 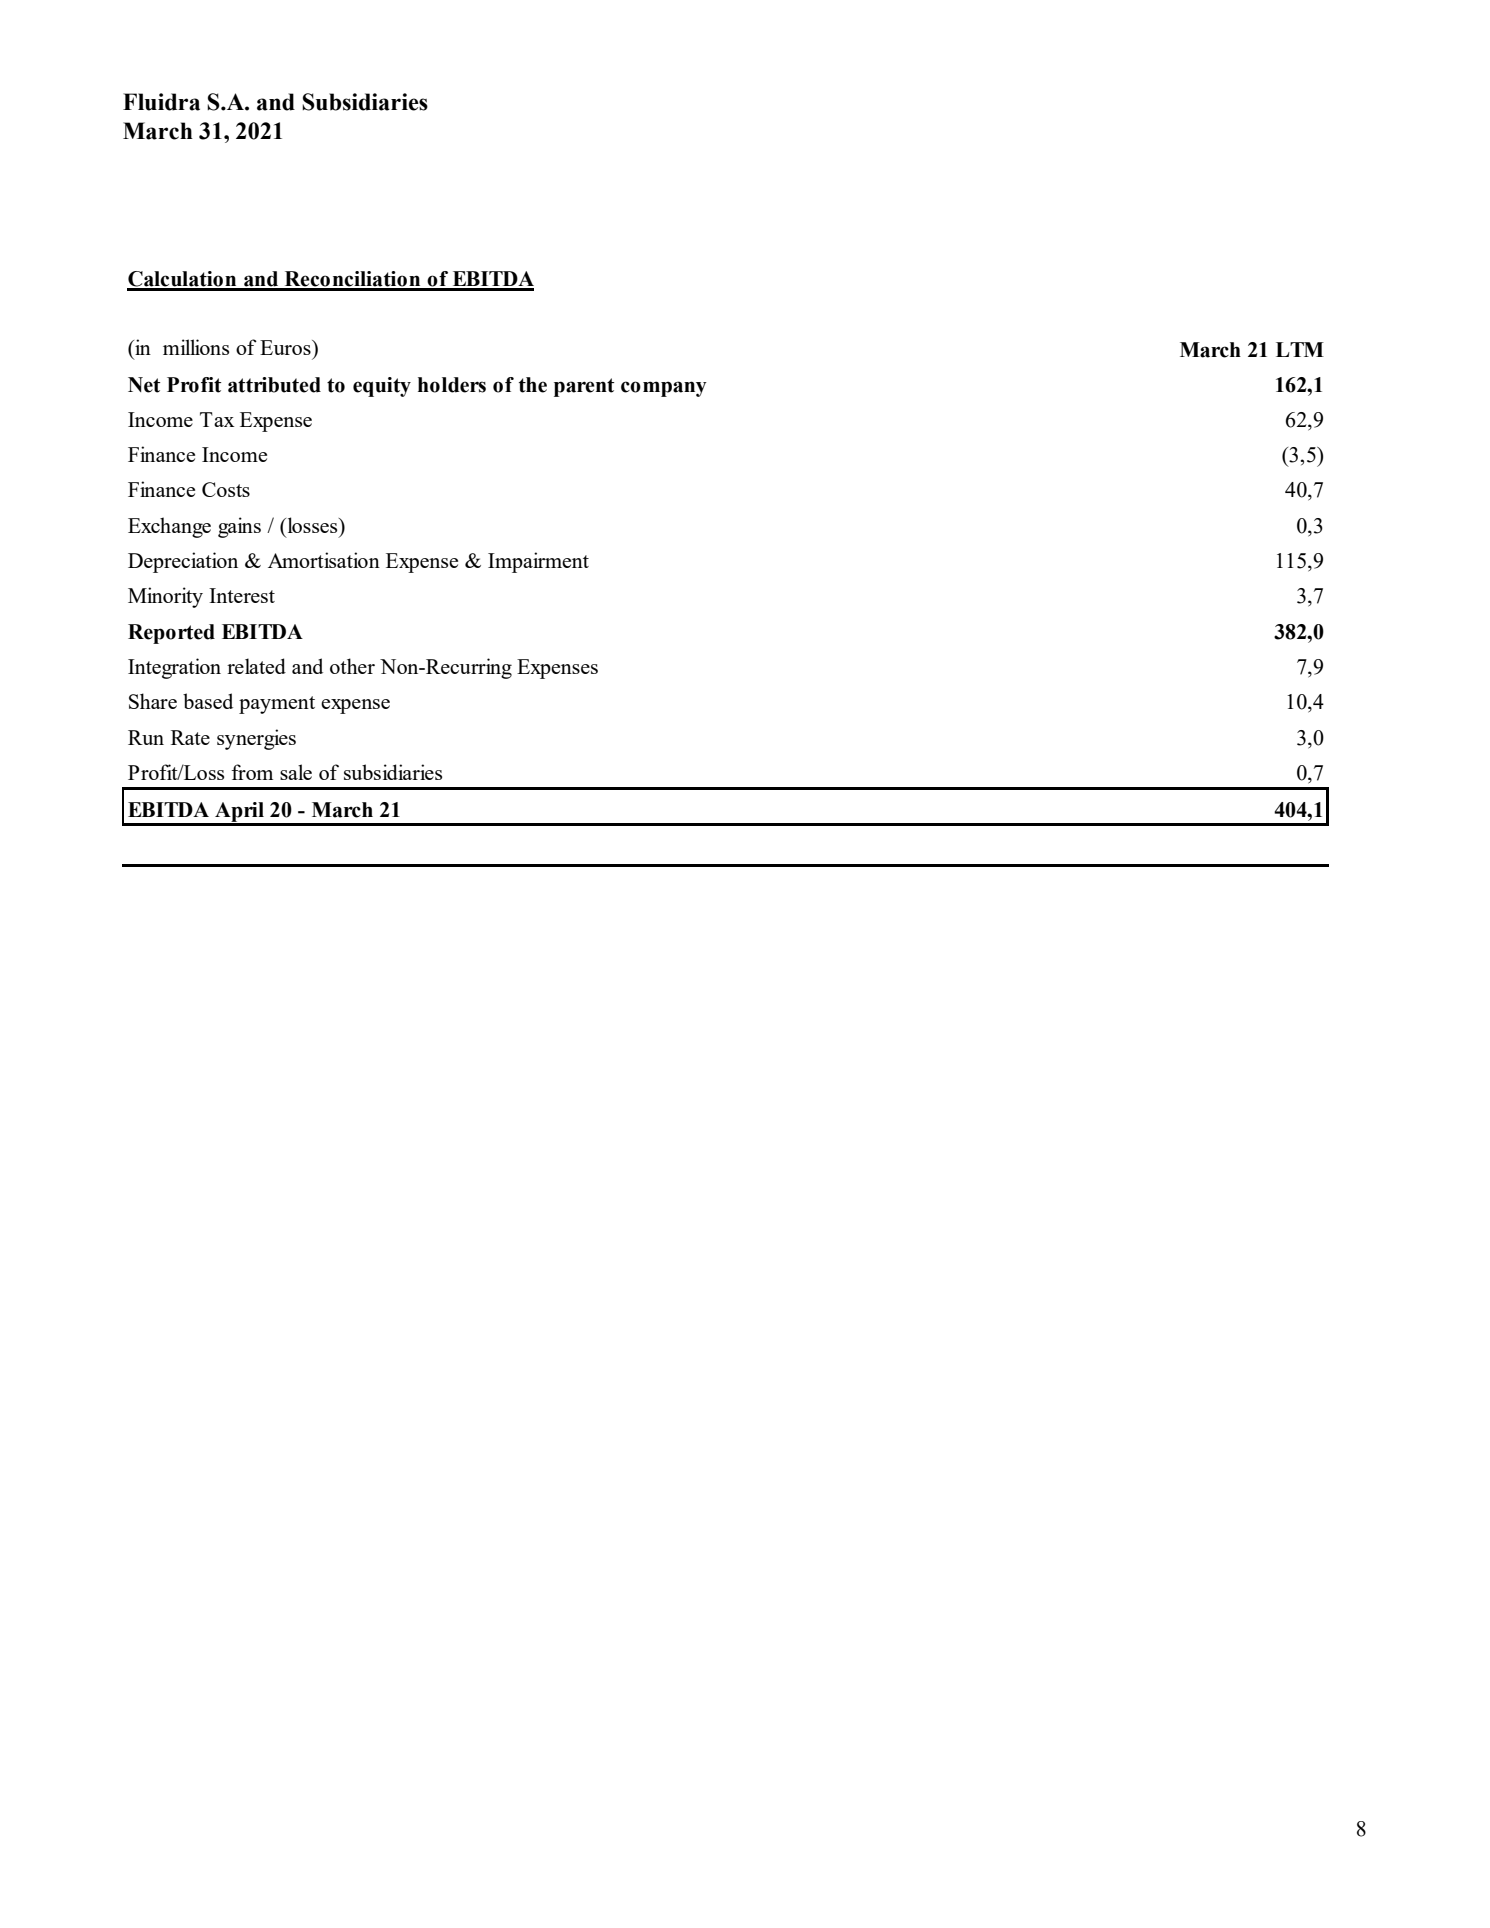 What do you see at coordinates (296, 772) in the screenshot?
I see `sale` at bounding box center [296, 772].
